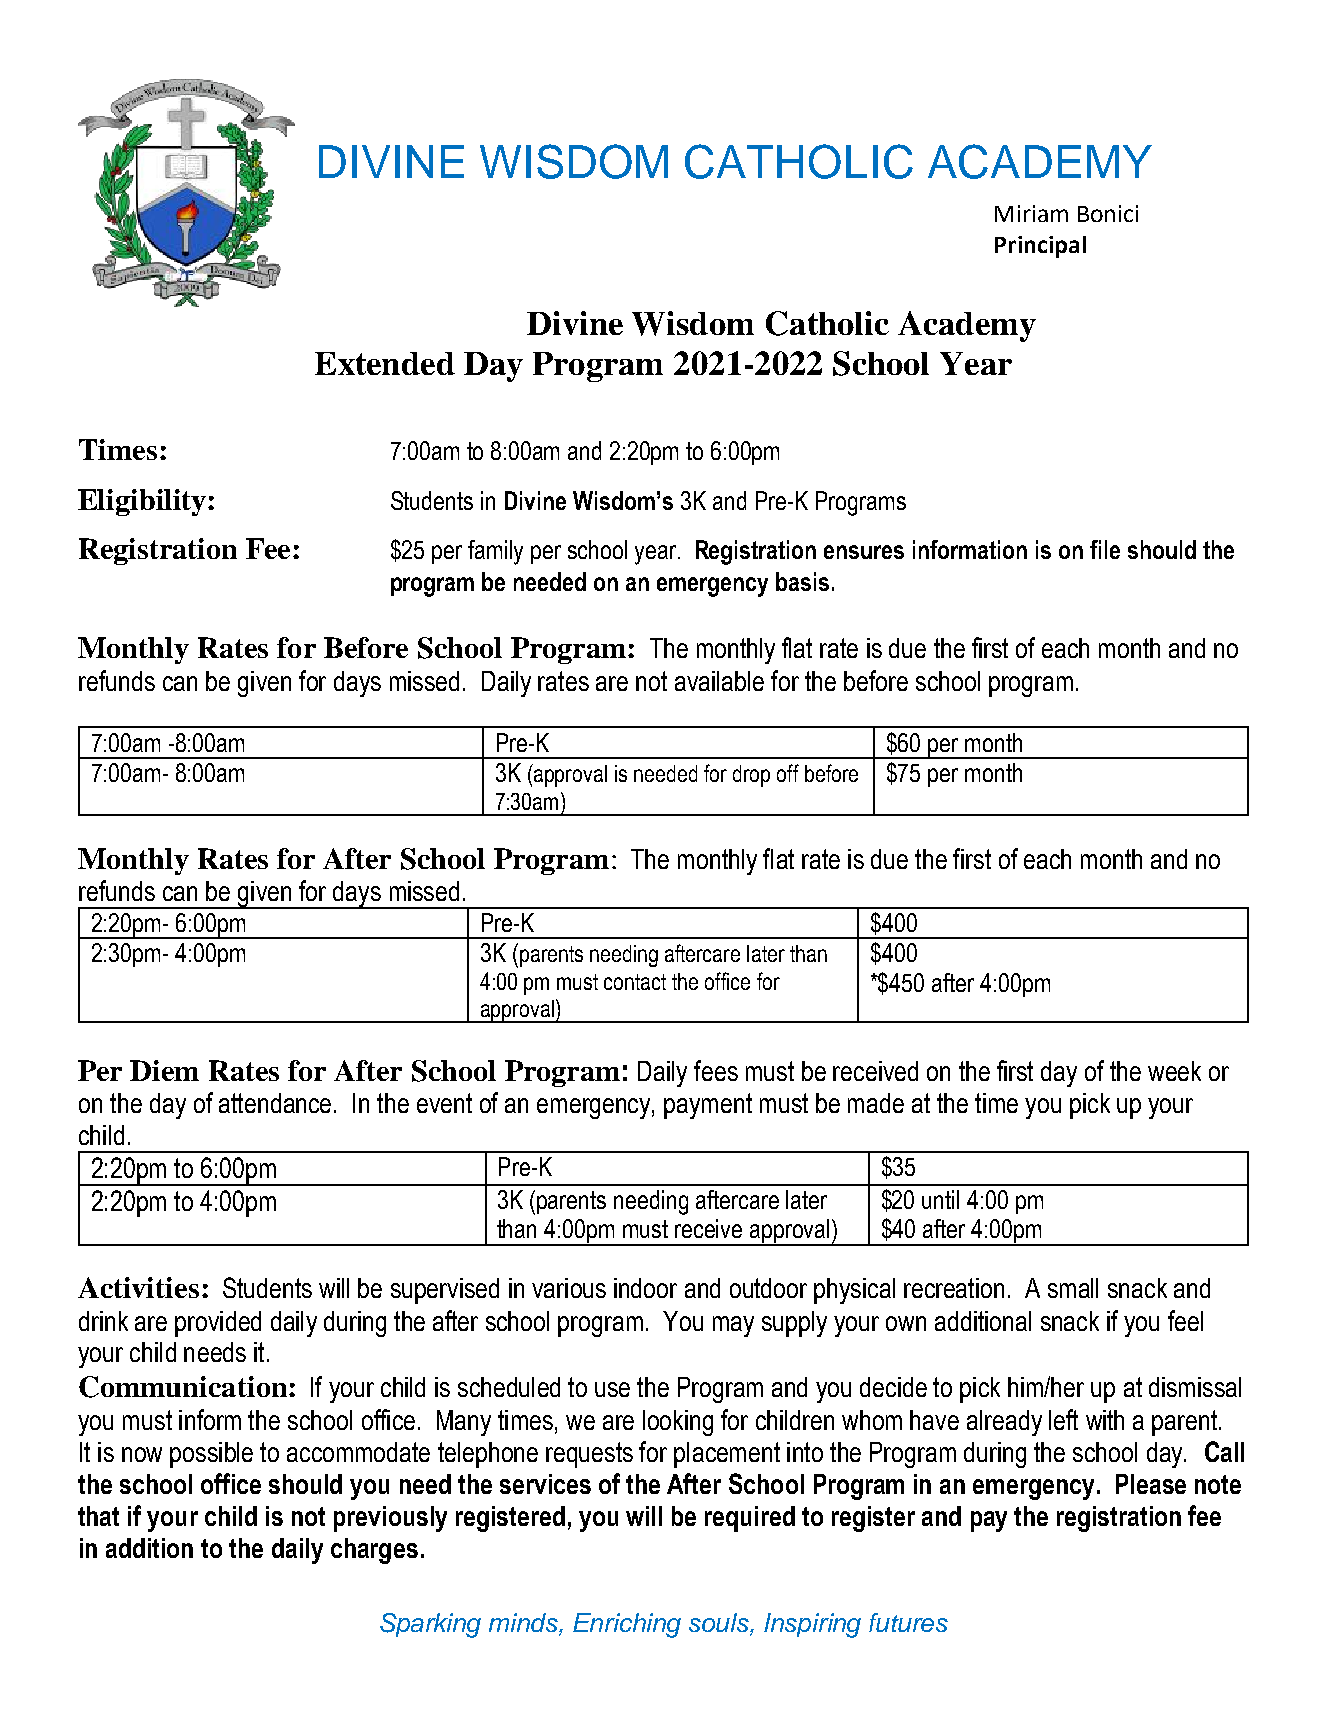 The image size is (1326, 1715). What do you see at coordinates (719, 681) in the screenshot?
I see `available` at bounding box center [719, 681].
